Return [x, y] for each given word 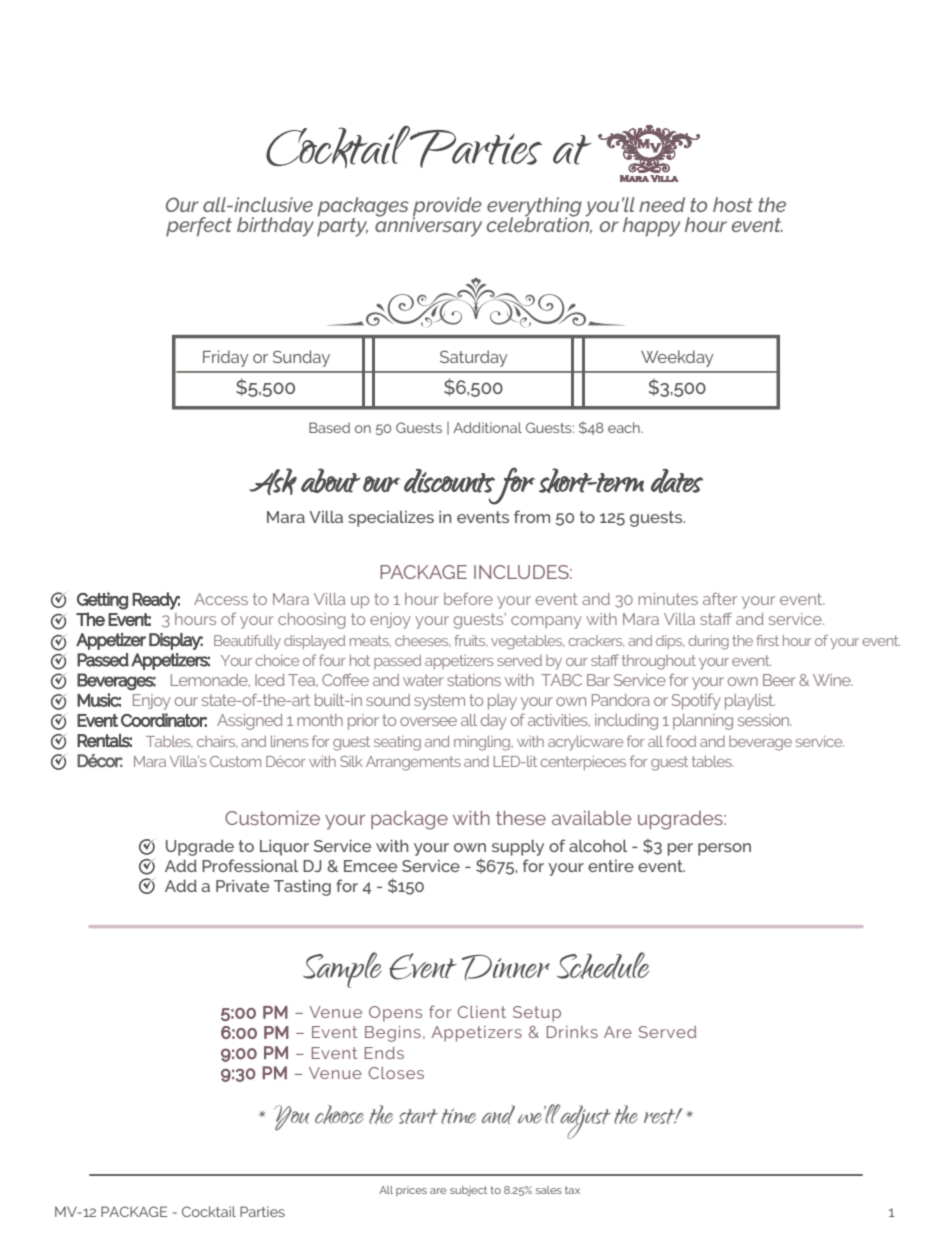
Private [242, 885]
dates [677, 481]
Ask [273, 481]
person [724, 849]
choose [339, 1114]
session [765, 720]
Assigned [250, 722]
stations [474, 680]
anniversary [428, 226]
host [733, 204]
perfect [199, 227]
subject [468, 1191]
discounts [449, 481]
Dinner [506, 967]
